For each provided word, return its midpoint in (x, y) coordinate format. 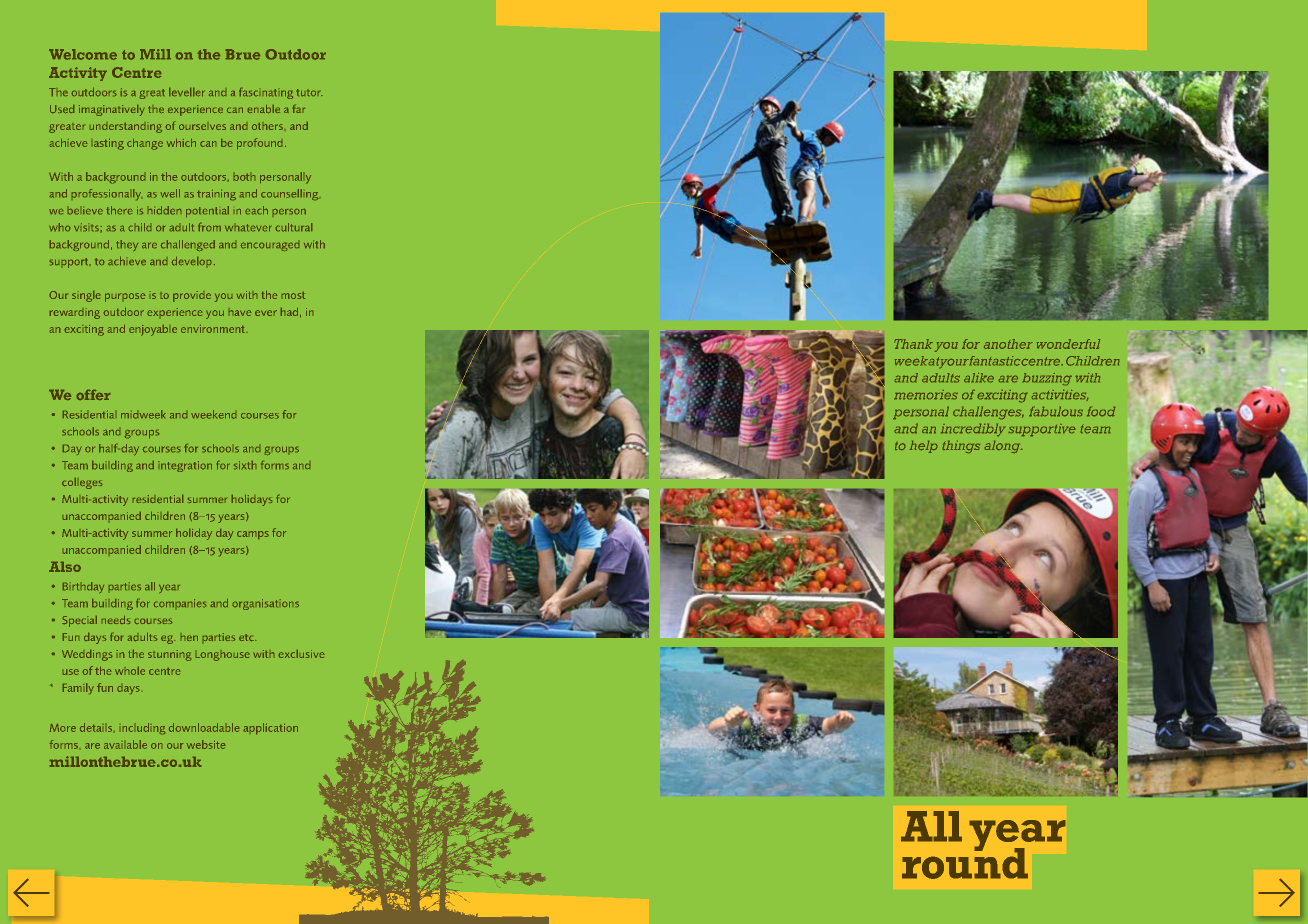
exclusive (301, 654)
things (961, 447)
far (299, 109)
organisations (266, 604)
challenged (188, 245)
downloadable (204, 727)
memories (926, 394)
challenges (988, 413)
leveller (186, 92)
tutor (309, 92)
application (271, 728)
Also (65, 567)
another (1008, 344)
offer (93, 395)
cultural (294, 227)
